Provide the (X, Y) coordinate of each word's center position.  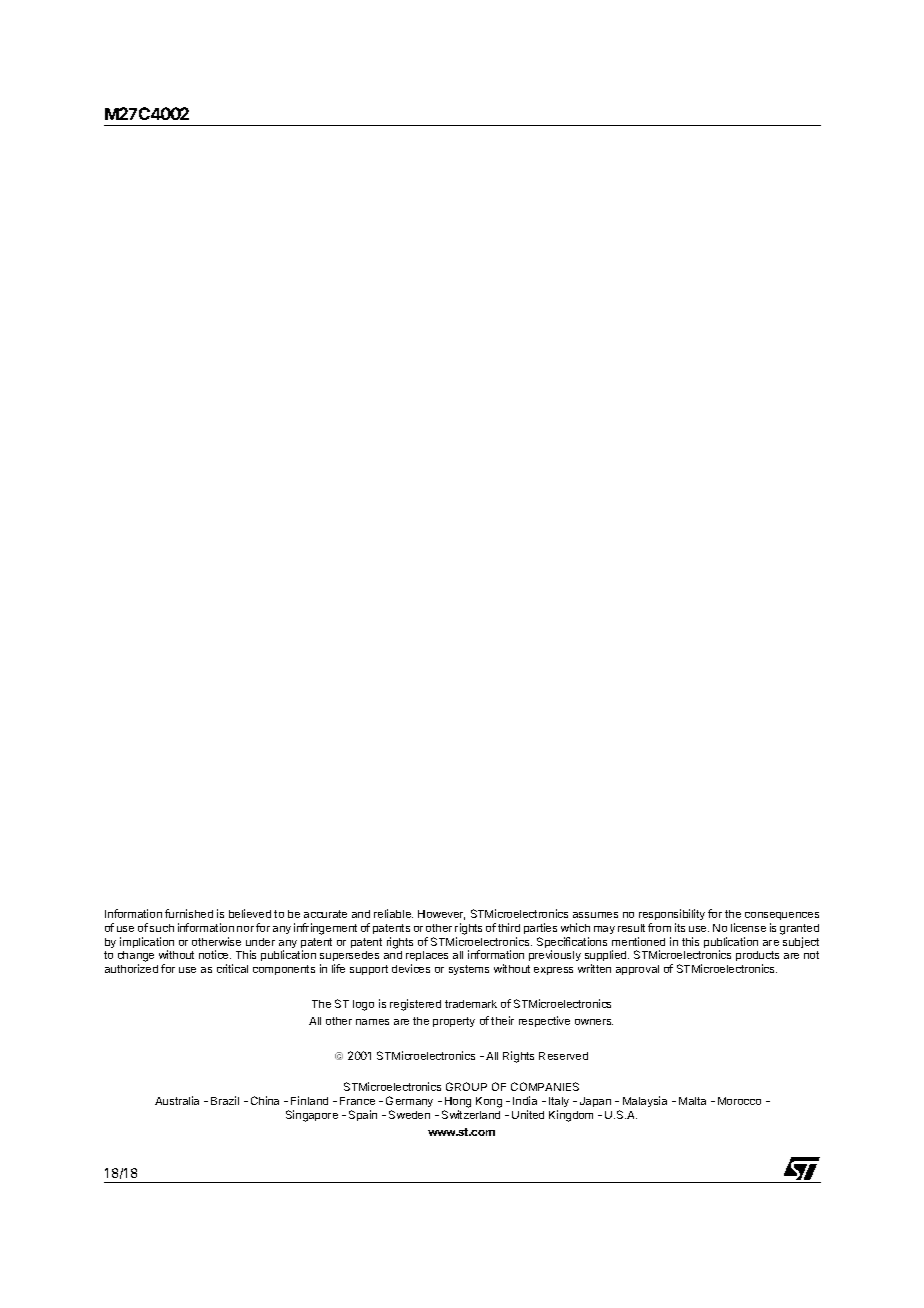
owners (594, 1022)
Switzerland (471, 1114)
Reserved (563, 1056)
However (441, 915)
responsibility (672, 916)
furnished (189, 913)
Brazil (225, 1100)
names (372, 1022)
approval (637, 970)
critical (232, 968)
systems (469, 970)
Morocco (739, 1101)
